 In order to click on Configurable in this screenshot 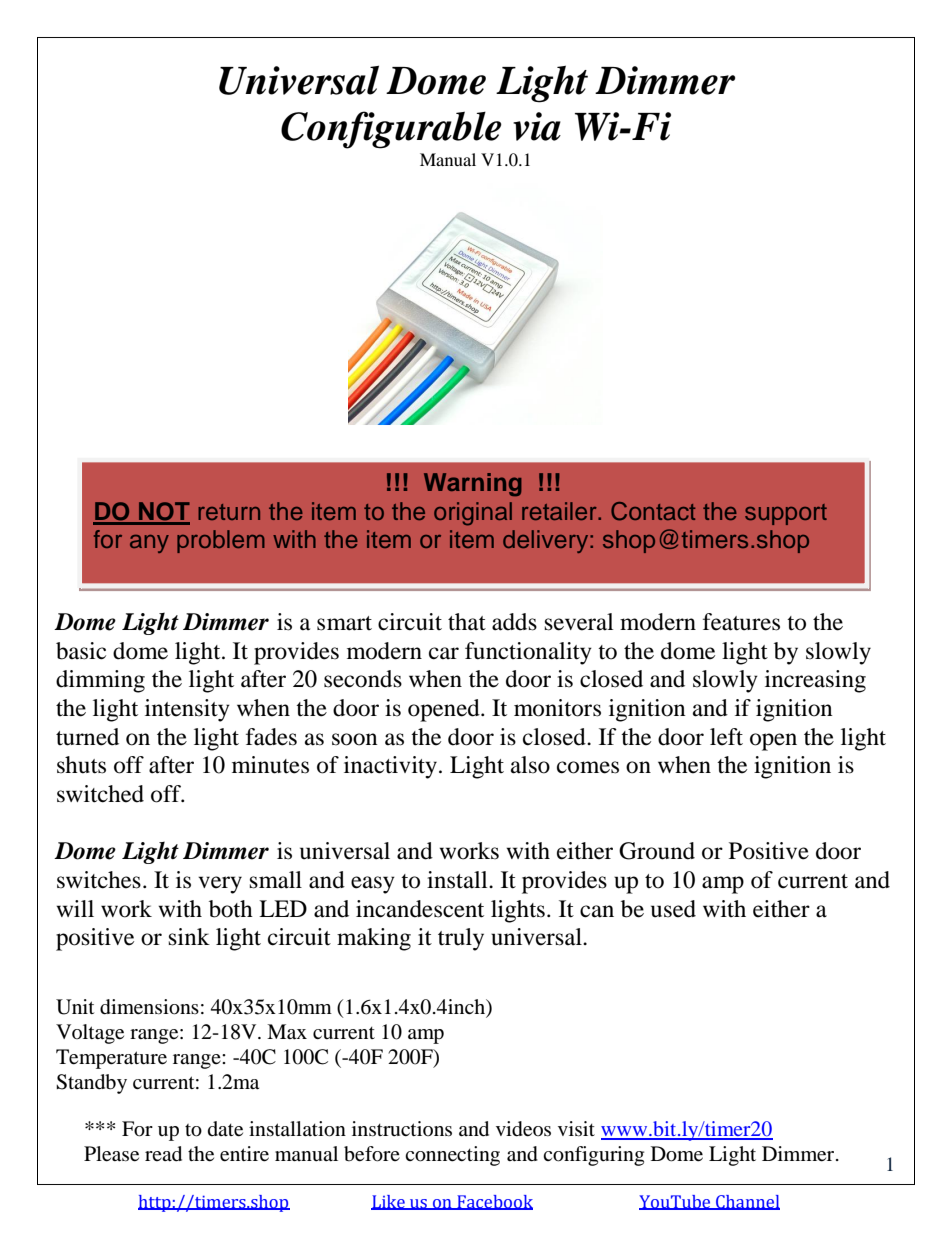, I will do `click(391, 130)`.
